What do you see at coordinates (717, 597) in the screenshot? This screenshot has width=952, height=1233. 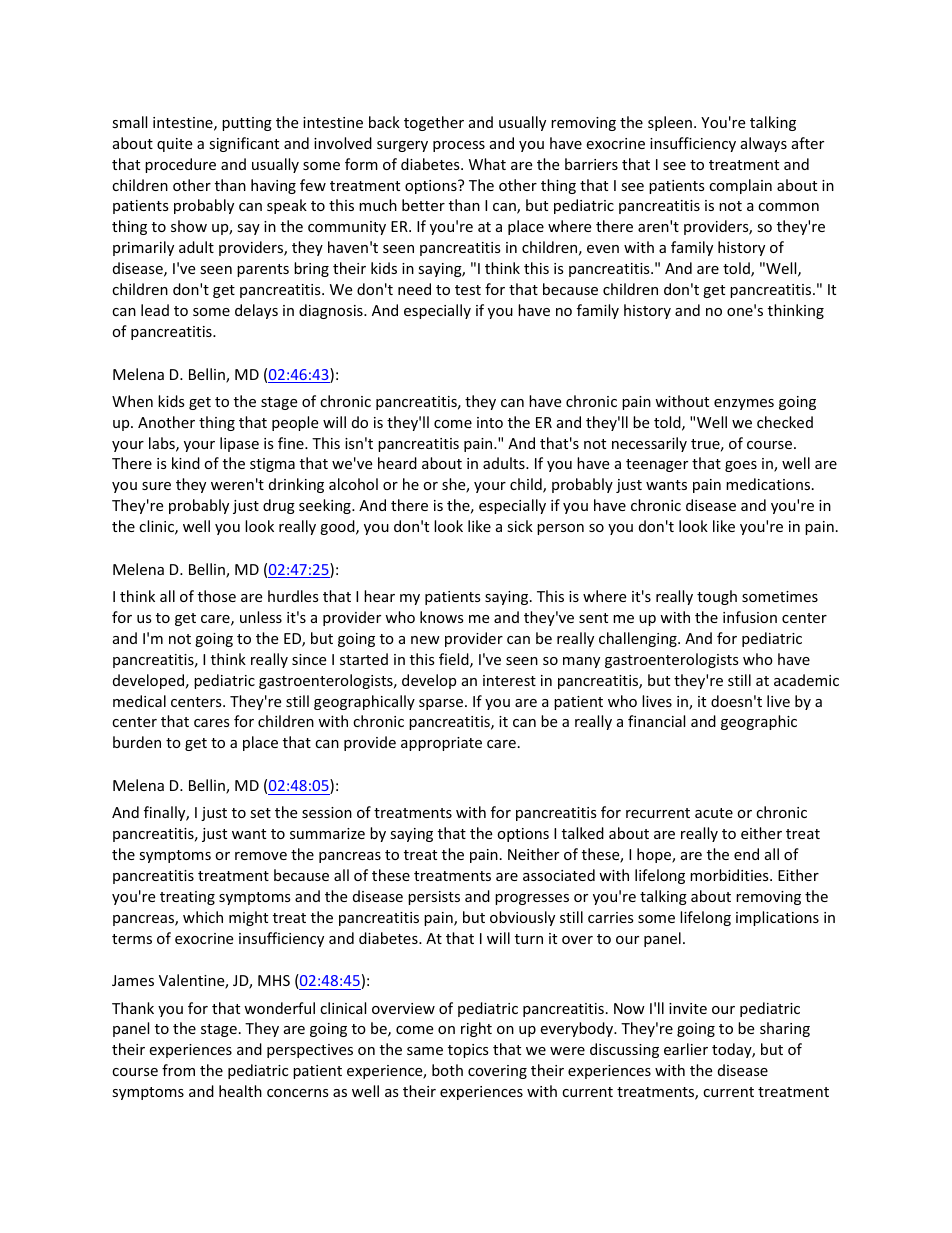 I see `tough` at bounding box center [717, 597].
